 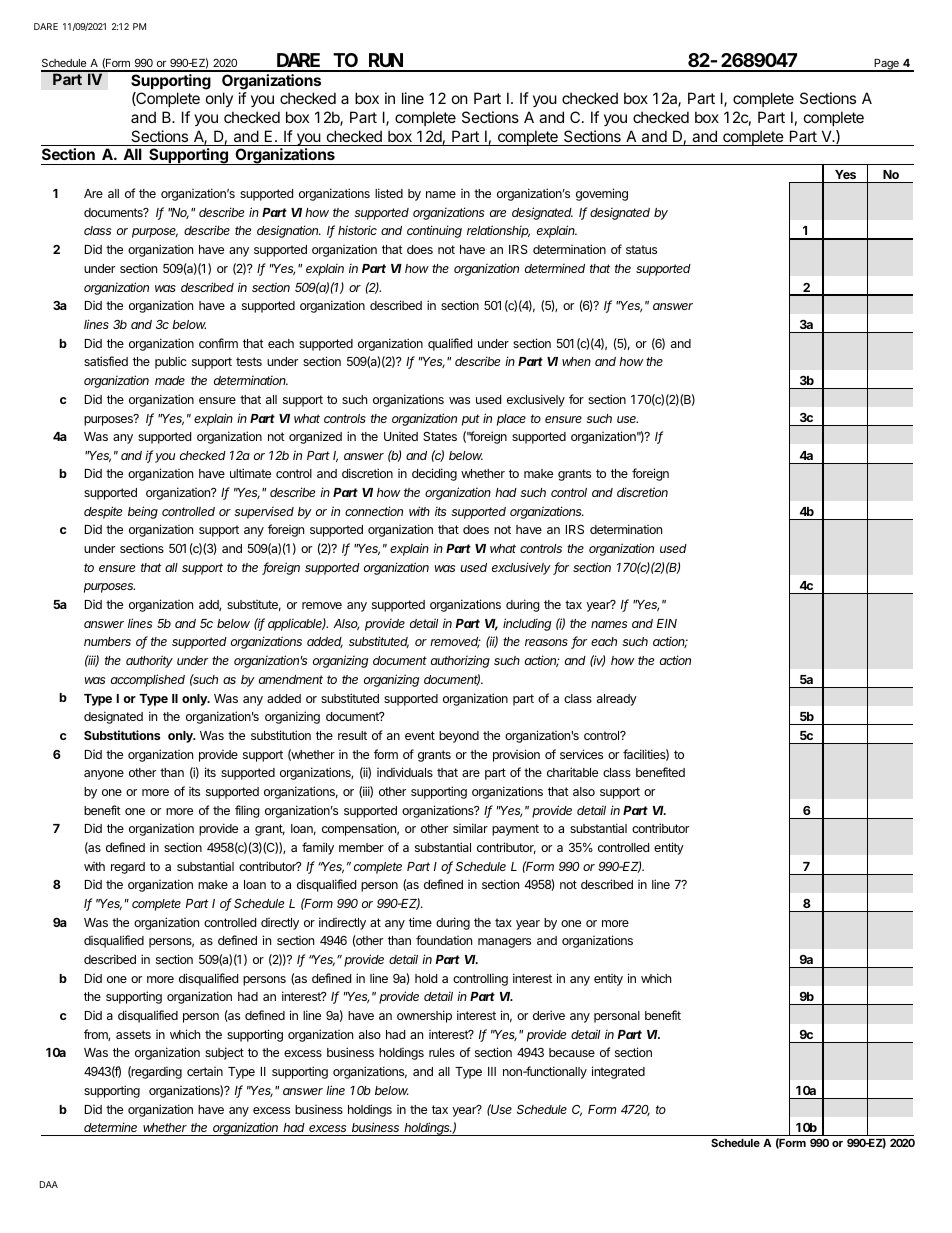 What do you see at coordinates (49, 1184) in the image?
I see `DAA` at bounding box center [49, 1184].
